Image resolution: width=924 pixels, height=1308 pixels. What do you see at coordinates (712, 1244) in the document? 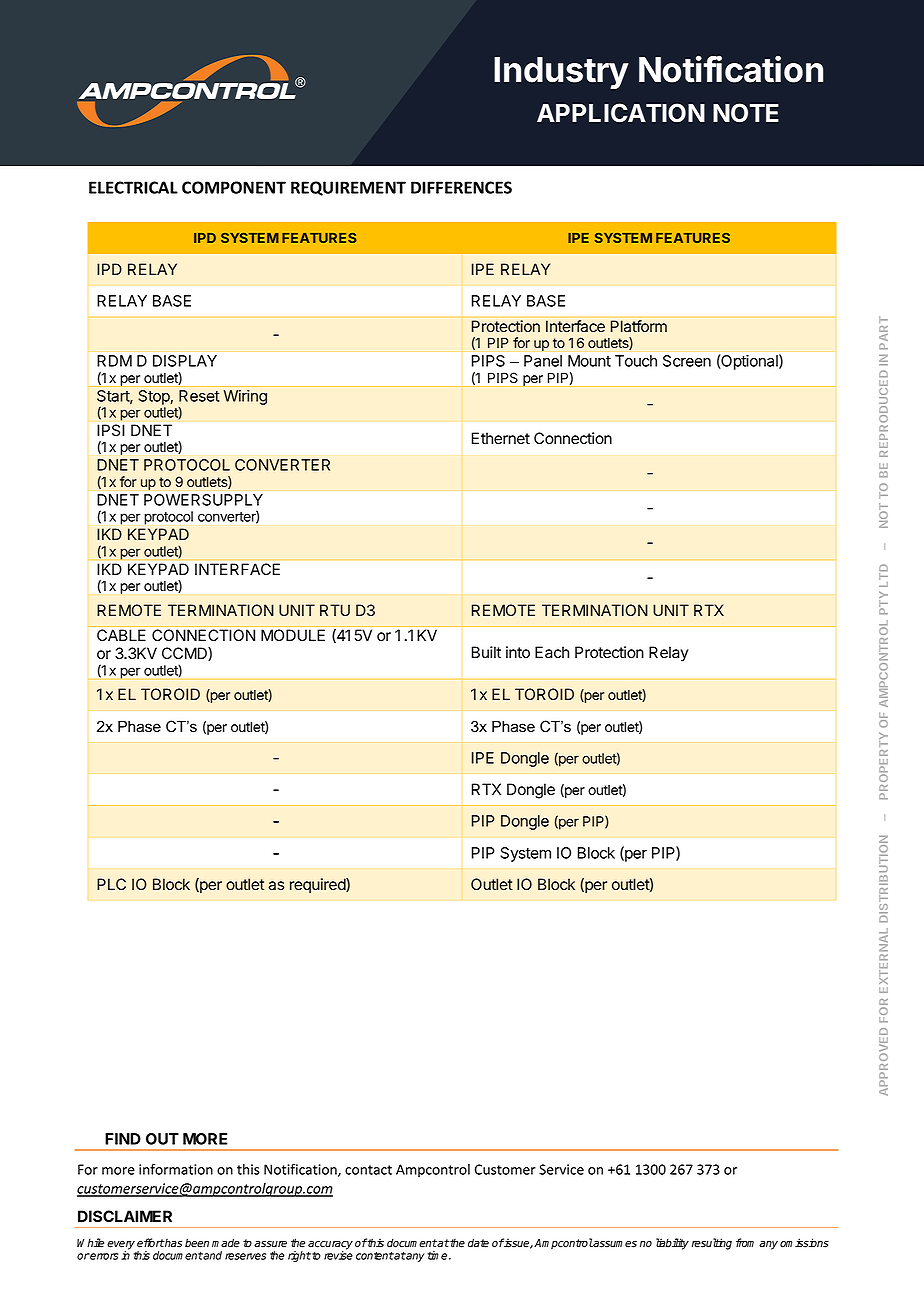
I see `resulting` at bounding box center [712, 1244].
